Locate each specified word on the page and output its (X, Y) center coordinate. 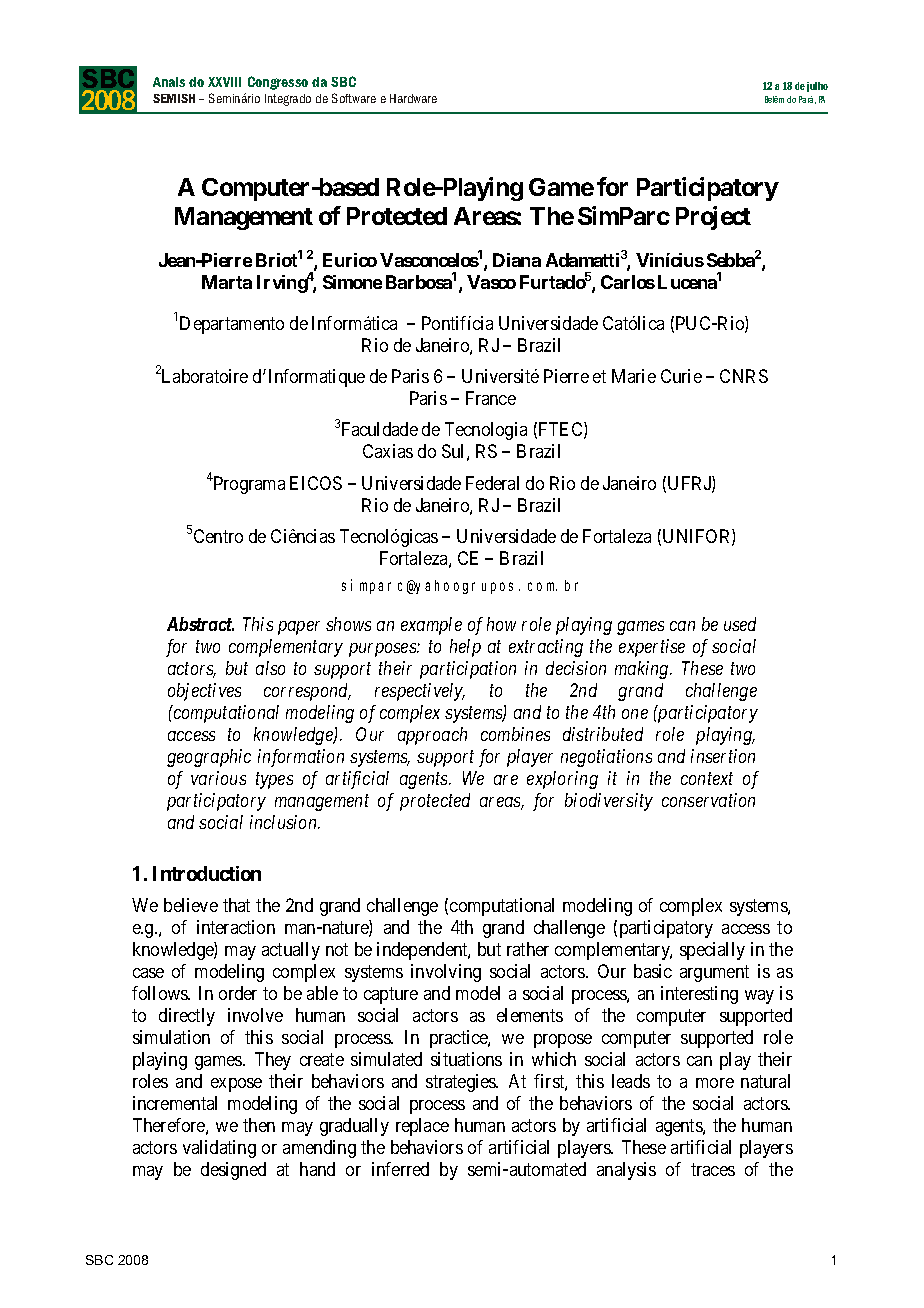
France (491, 398)
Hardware (413, 98)
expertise (652, 648)
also (270, 668)
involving (446, 973)
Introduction (207, 873)
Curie (681, 376)
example (431, 626)
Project (713, 218)
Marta (227, 282)
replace (422, 1127)
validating (219, 1149)
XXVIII (224, 82)
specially (712, 951)
